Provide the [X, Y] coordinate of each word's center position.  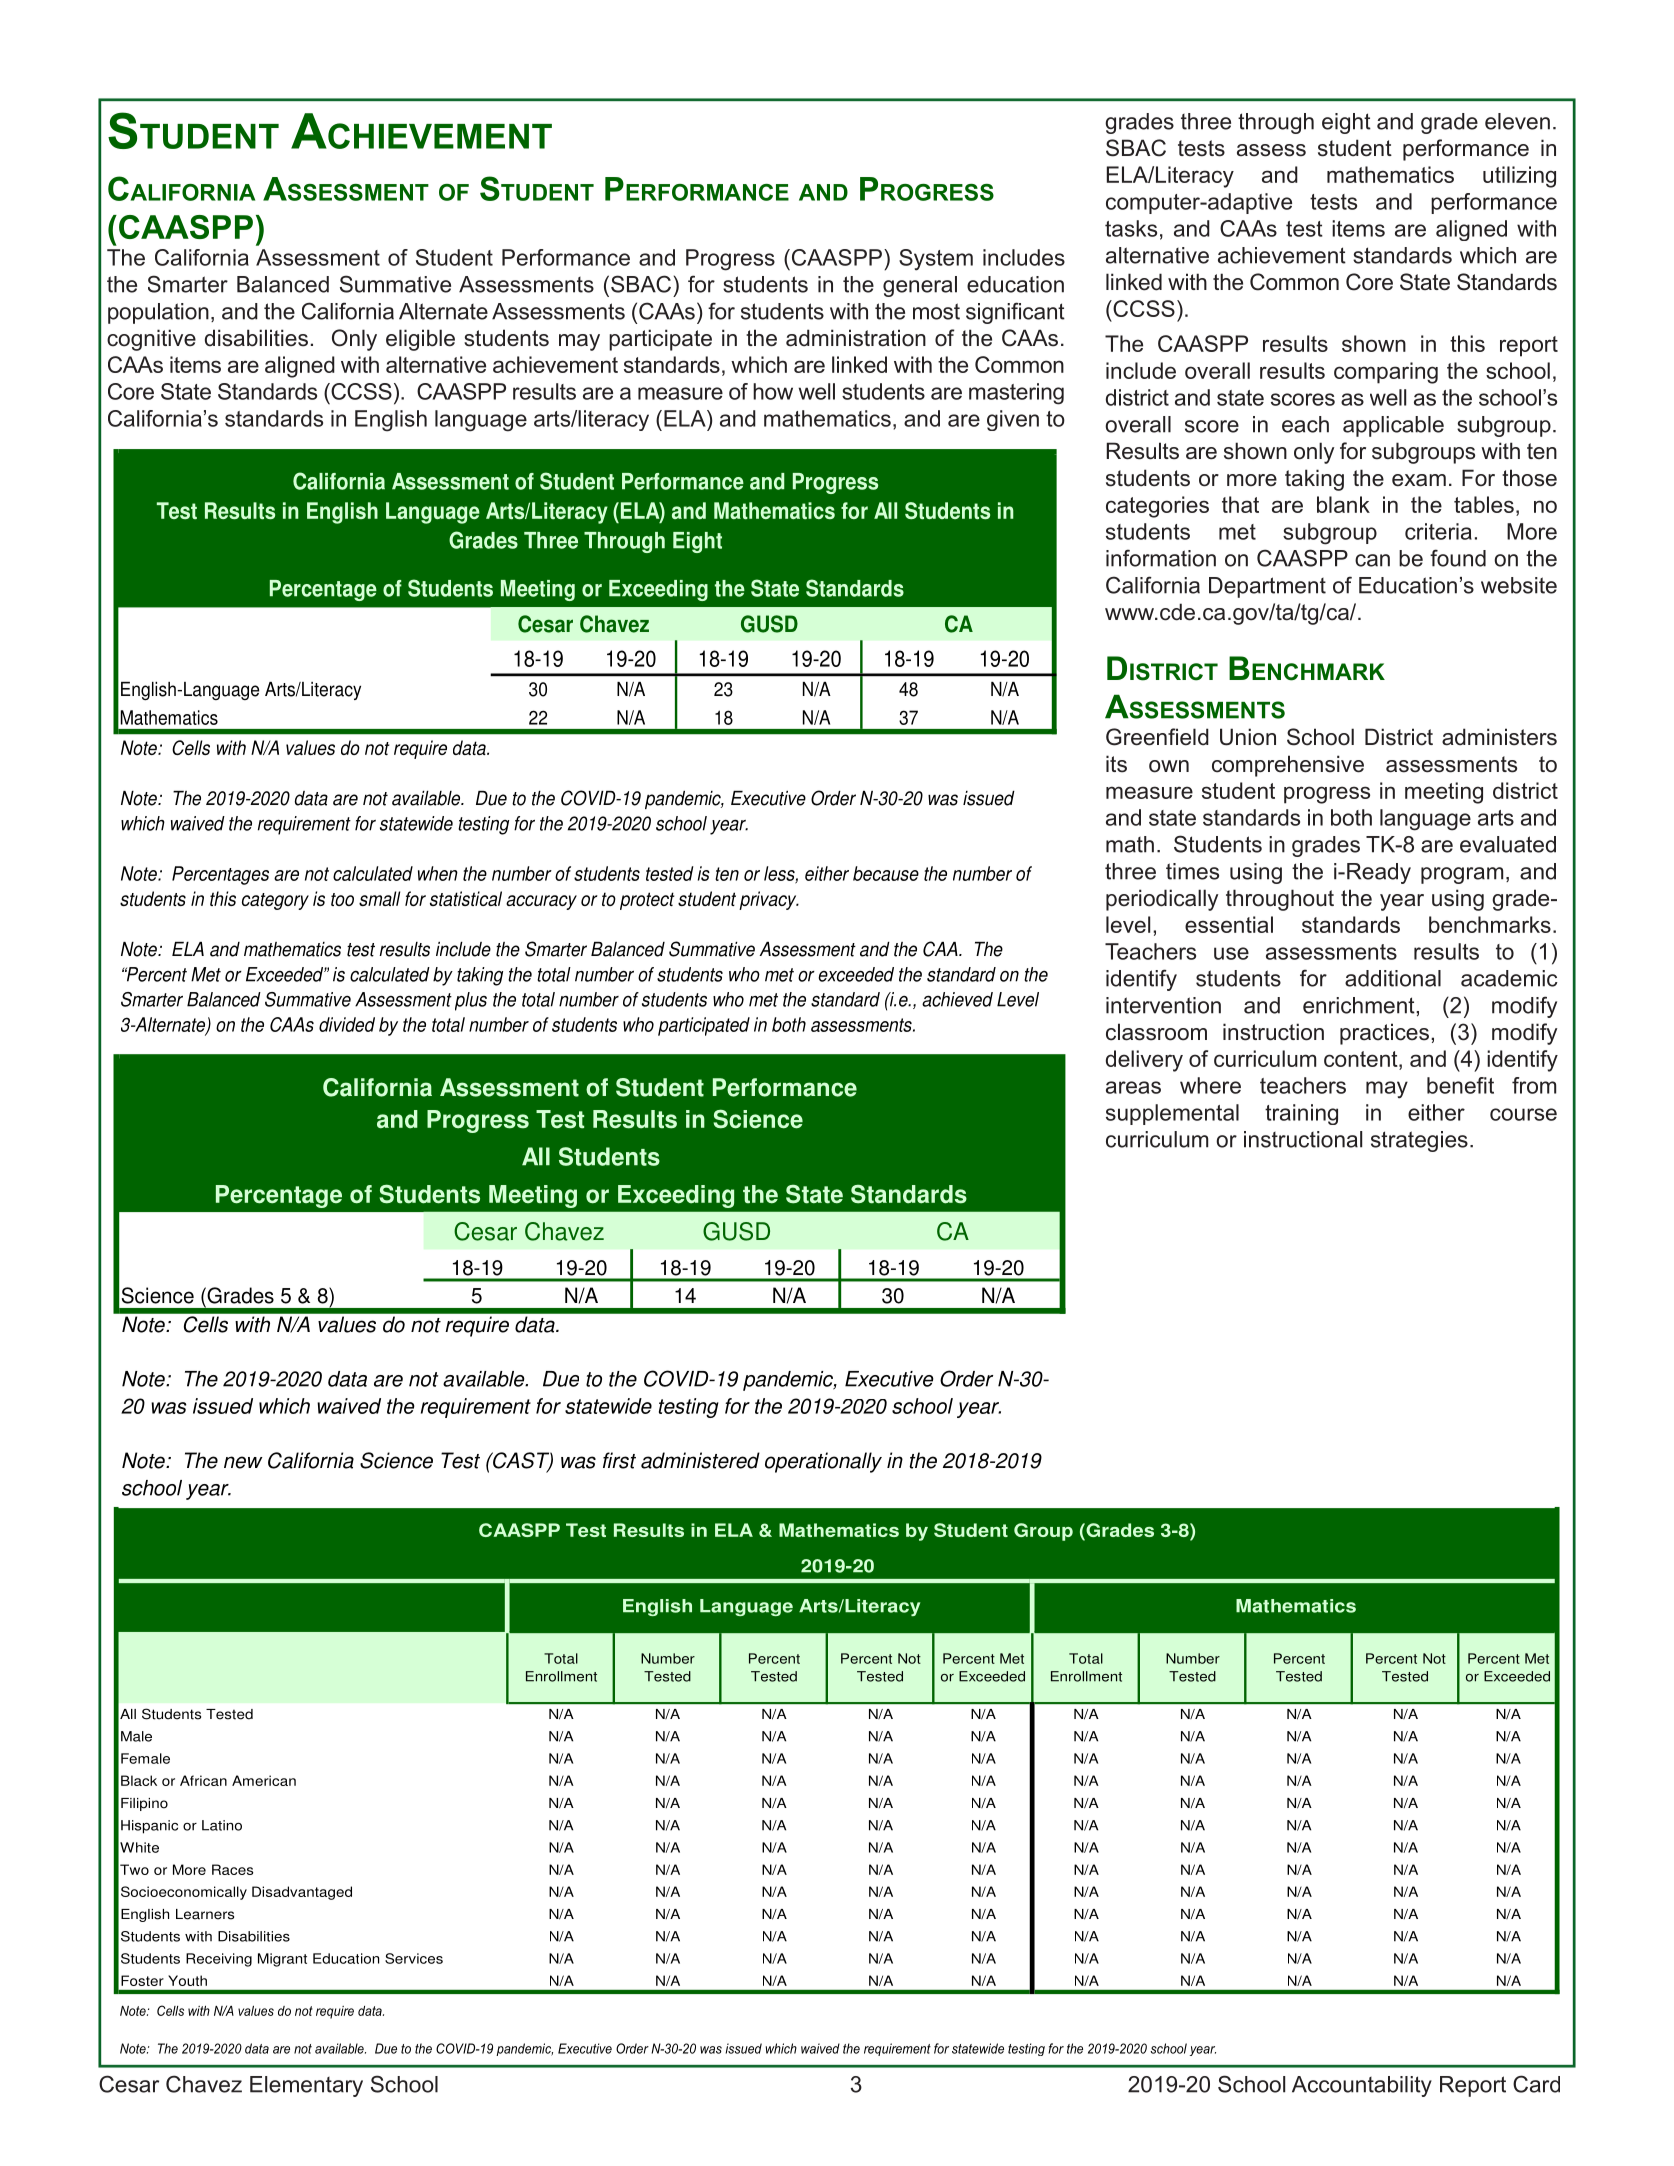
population [158, 313]
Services [414, 1958]
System [936, 260]
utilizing [1519, 177]
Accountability [1362, 2086]
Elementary [306, 2086]
